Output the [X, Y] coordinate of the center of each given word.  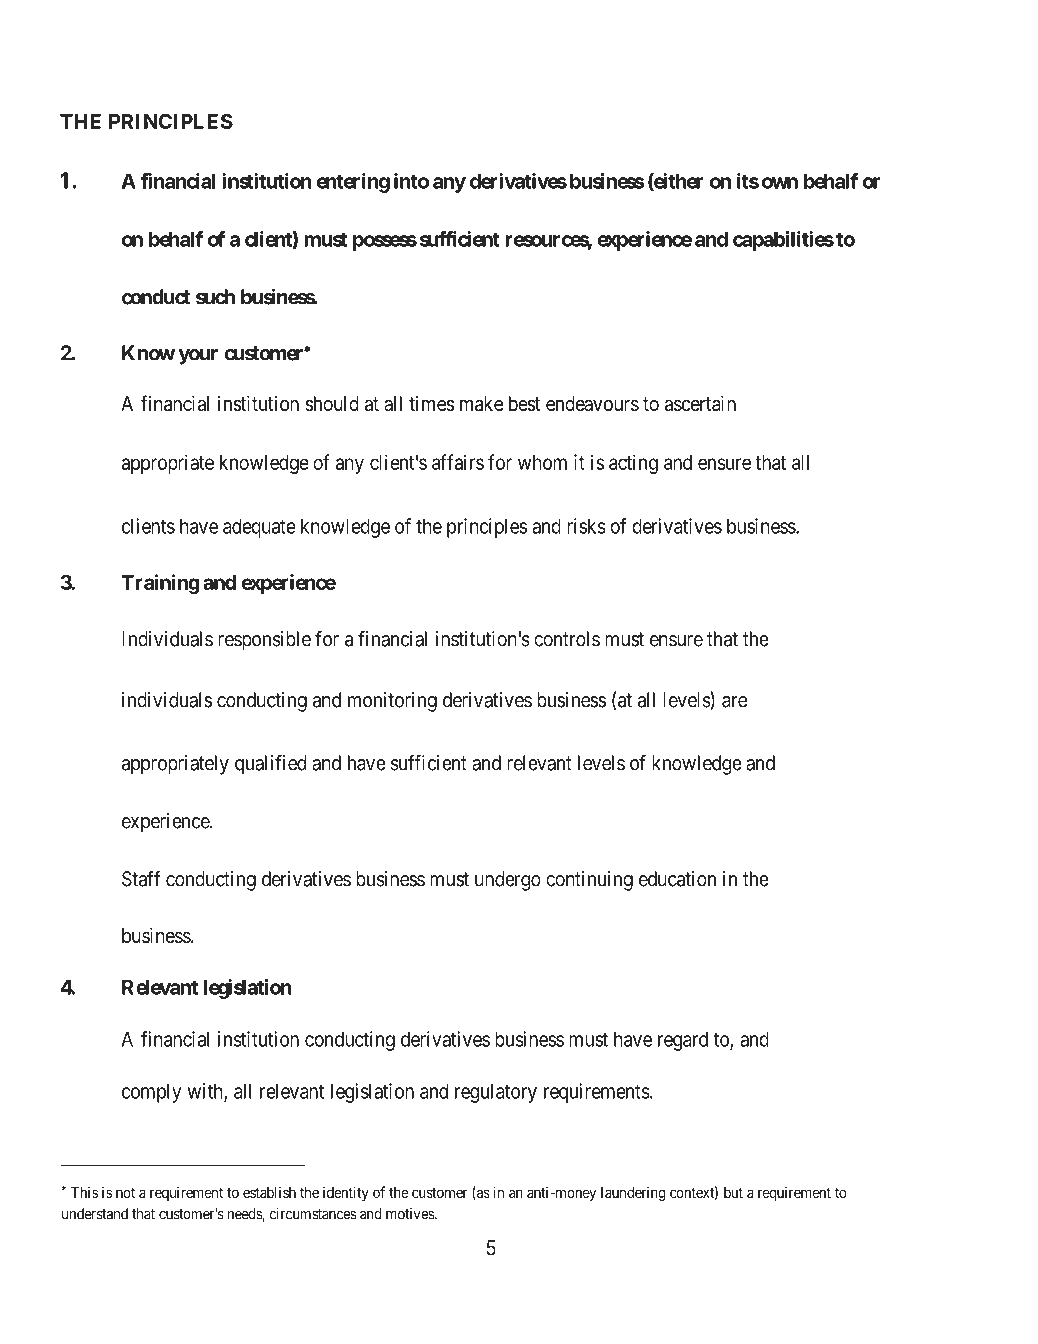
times [431, 403]
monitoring [392, 702]
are [734, 702]
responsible [264, 641]
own [780, 183]
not [125, 1192]
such [215, 297]
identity [346, 1193]
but [733, 1192]
